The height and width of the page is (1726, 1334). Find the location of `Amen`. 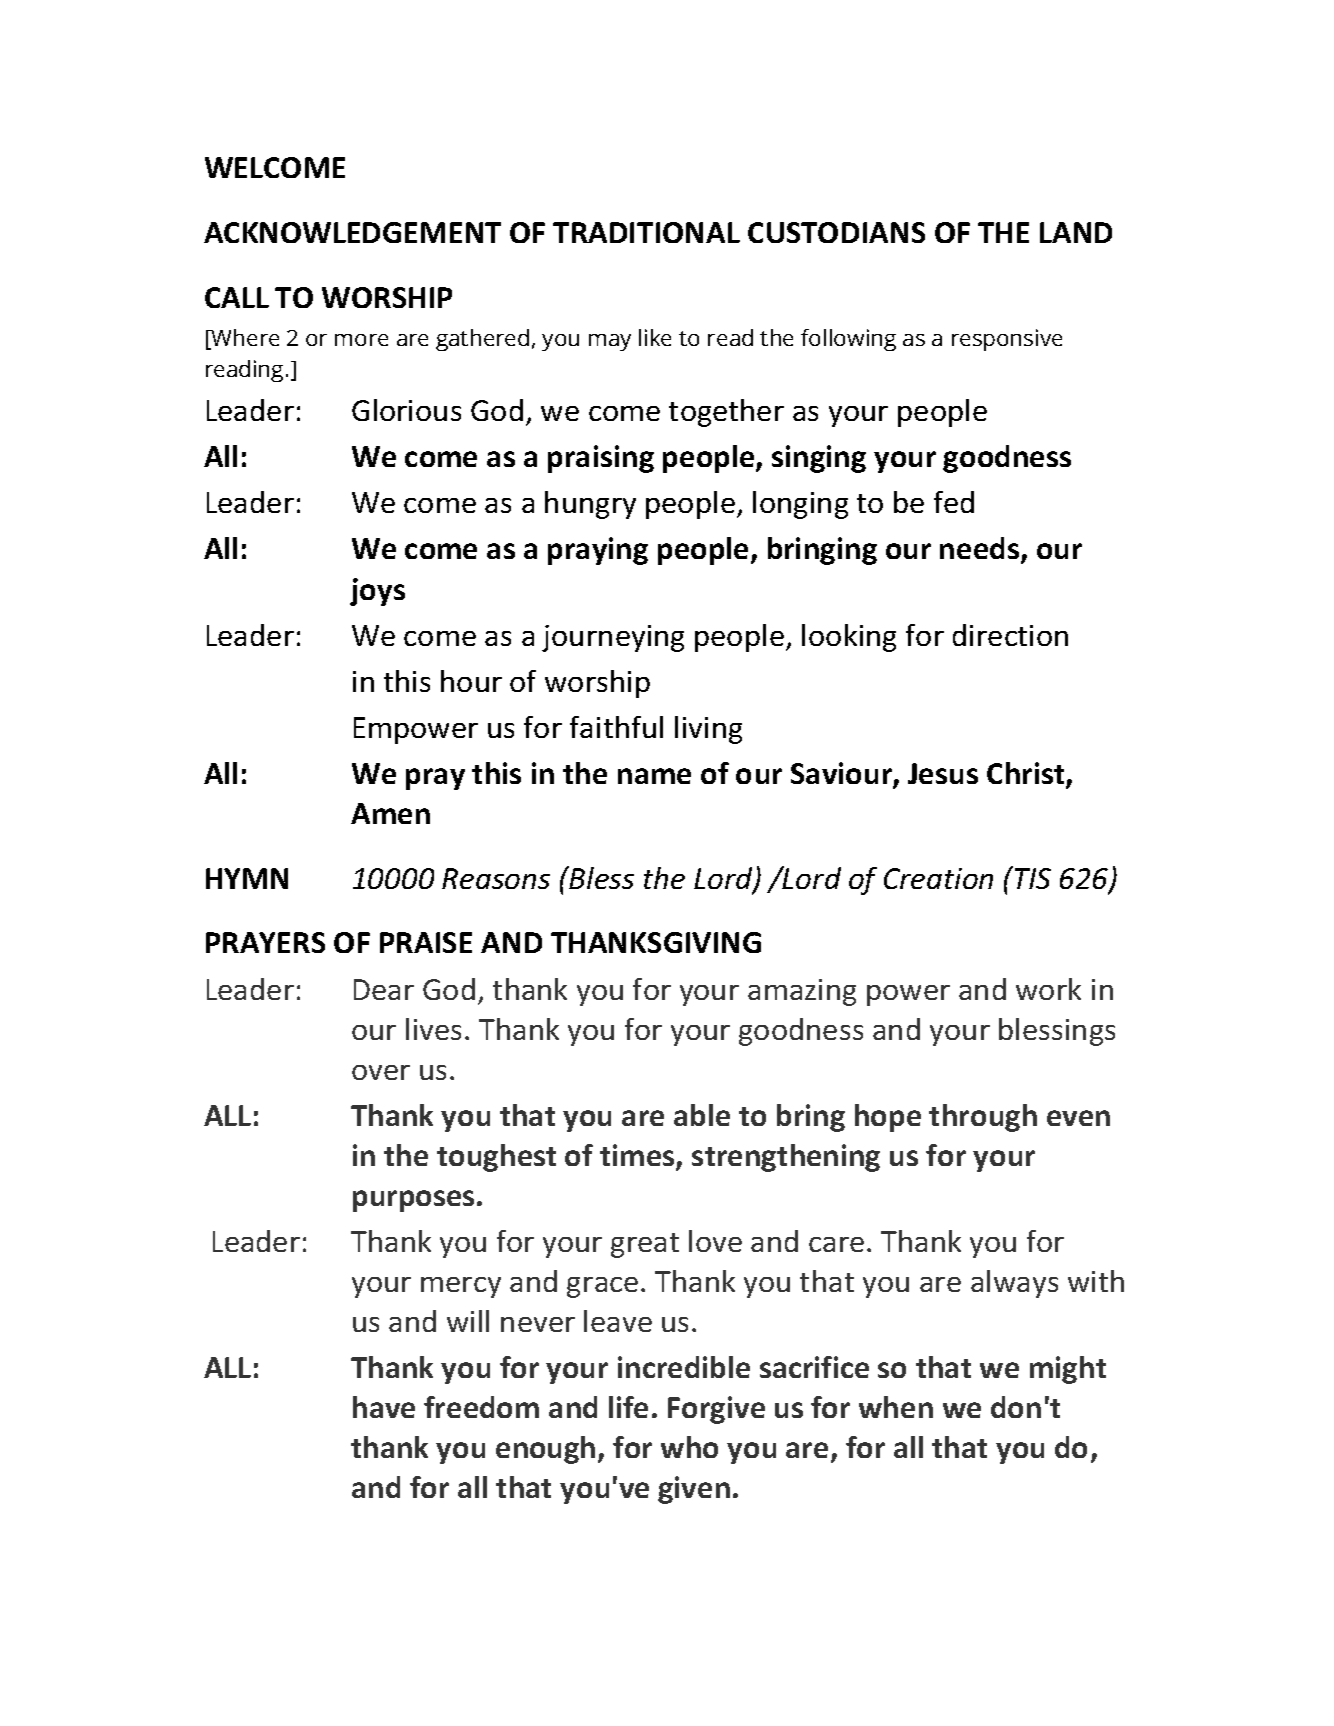

Amen is located at coordinates (390, 813).
